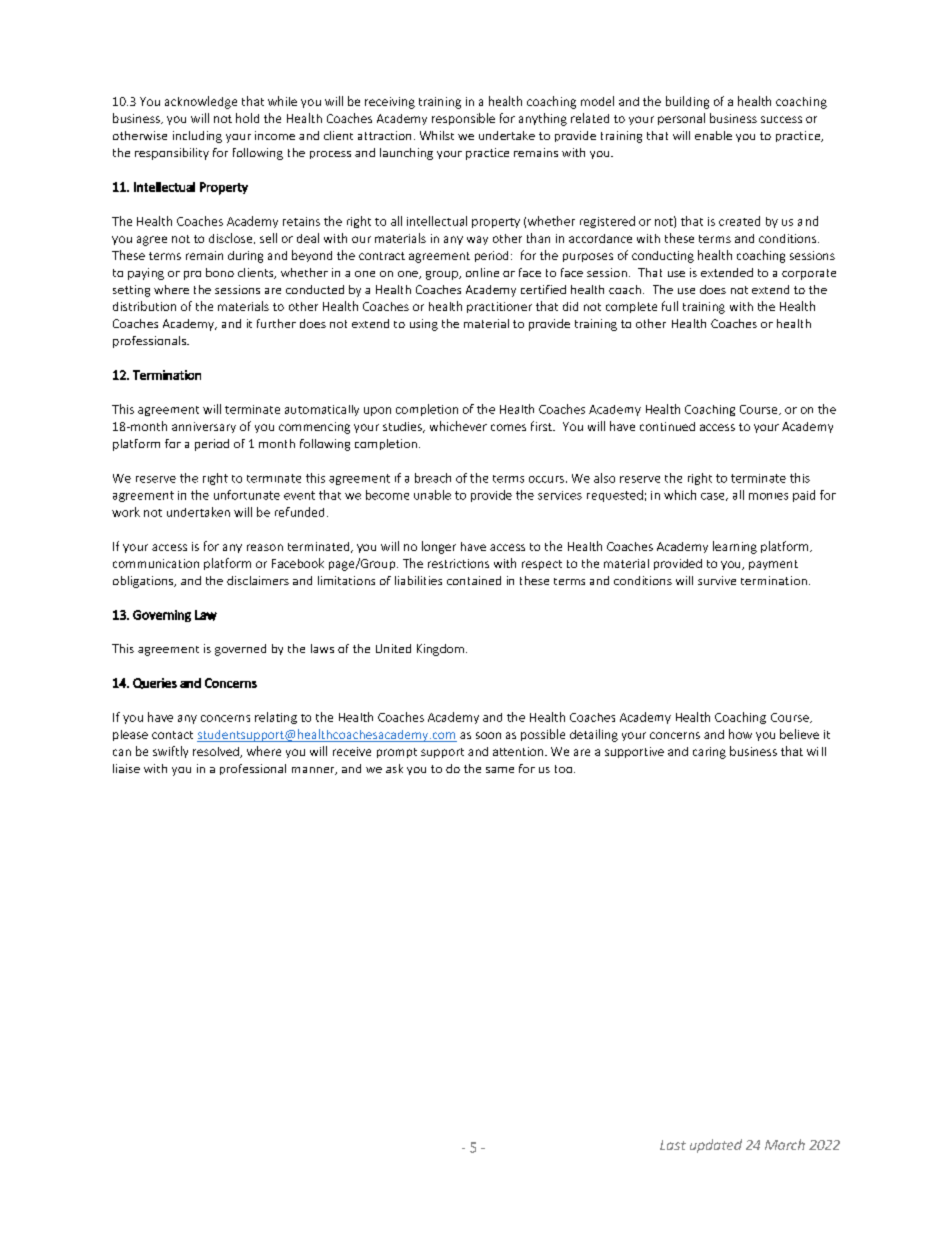  Describe the element at coordinates (204, 427) in the document. I see `anniversary` at that location.
